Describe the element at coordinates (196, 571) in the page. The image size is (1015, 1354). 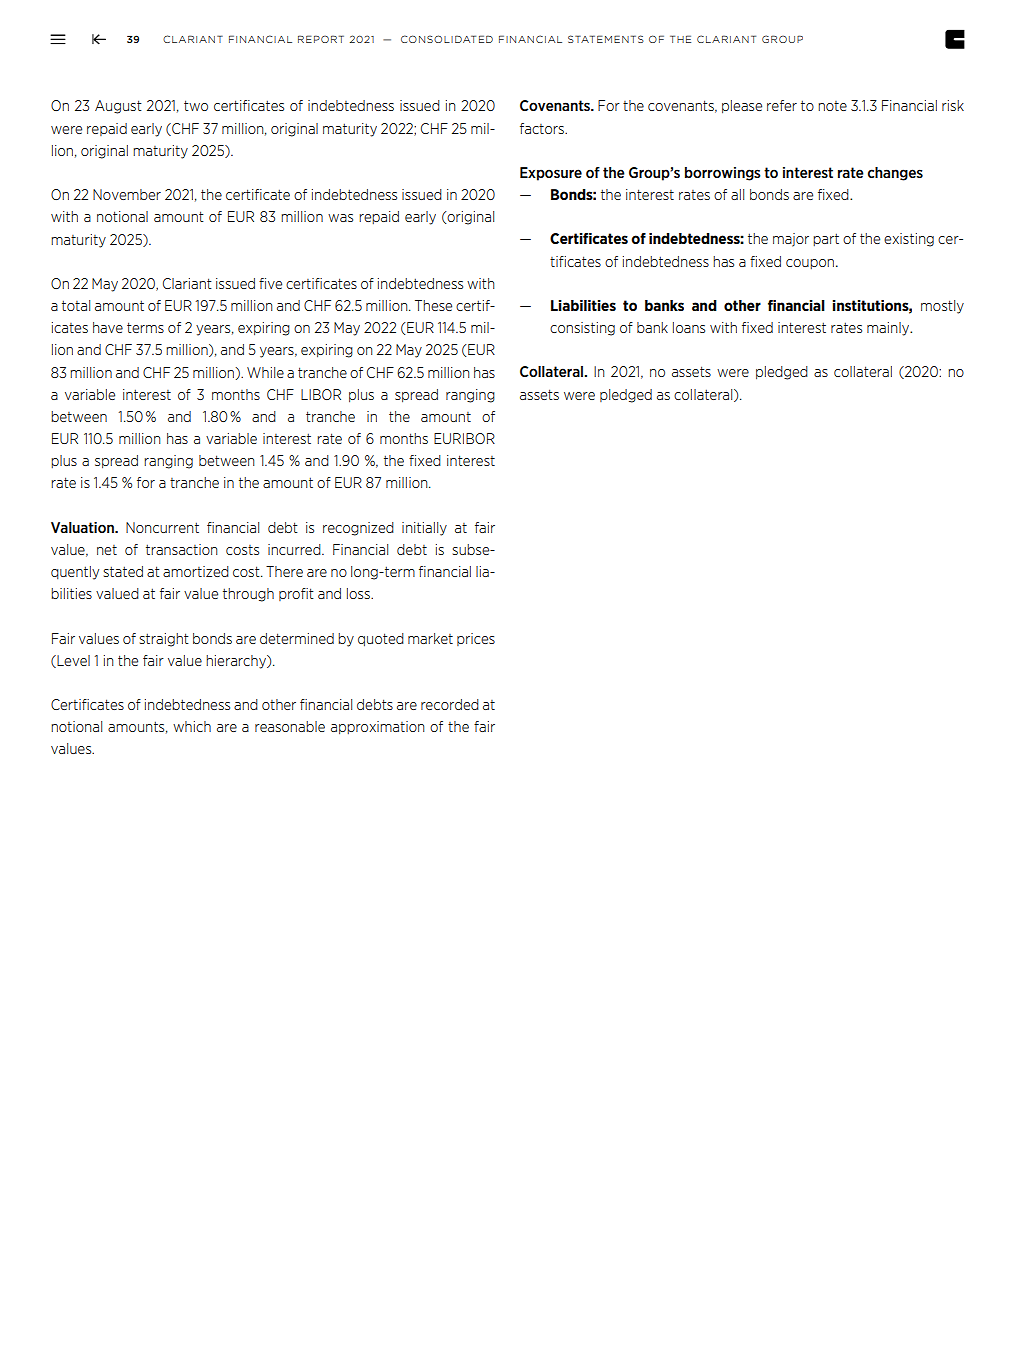
I see `amortized` at that location.
